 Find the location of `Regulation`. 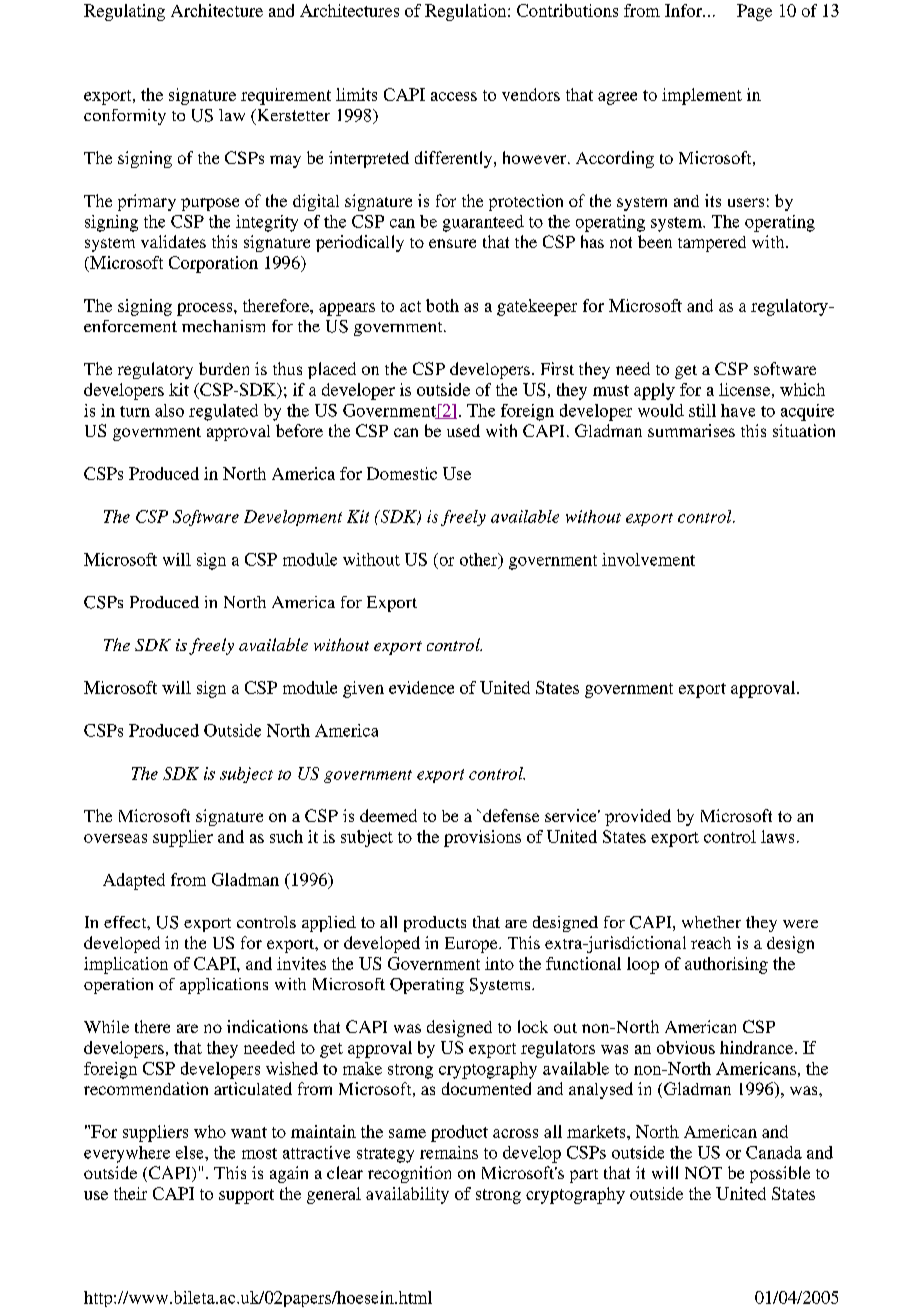

Regulation is located at coordinates (467, 12).
